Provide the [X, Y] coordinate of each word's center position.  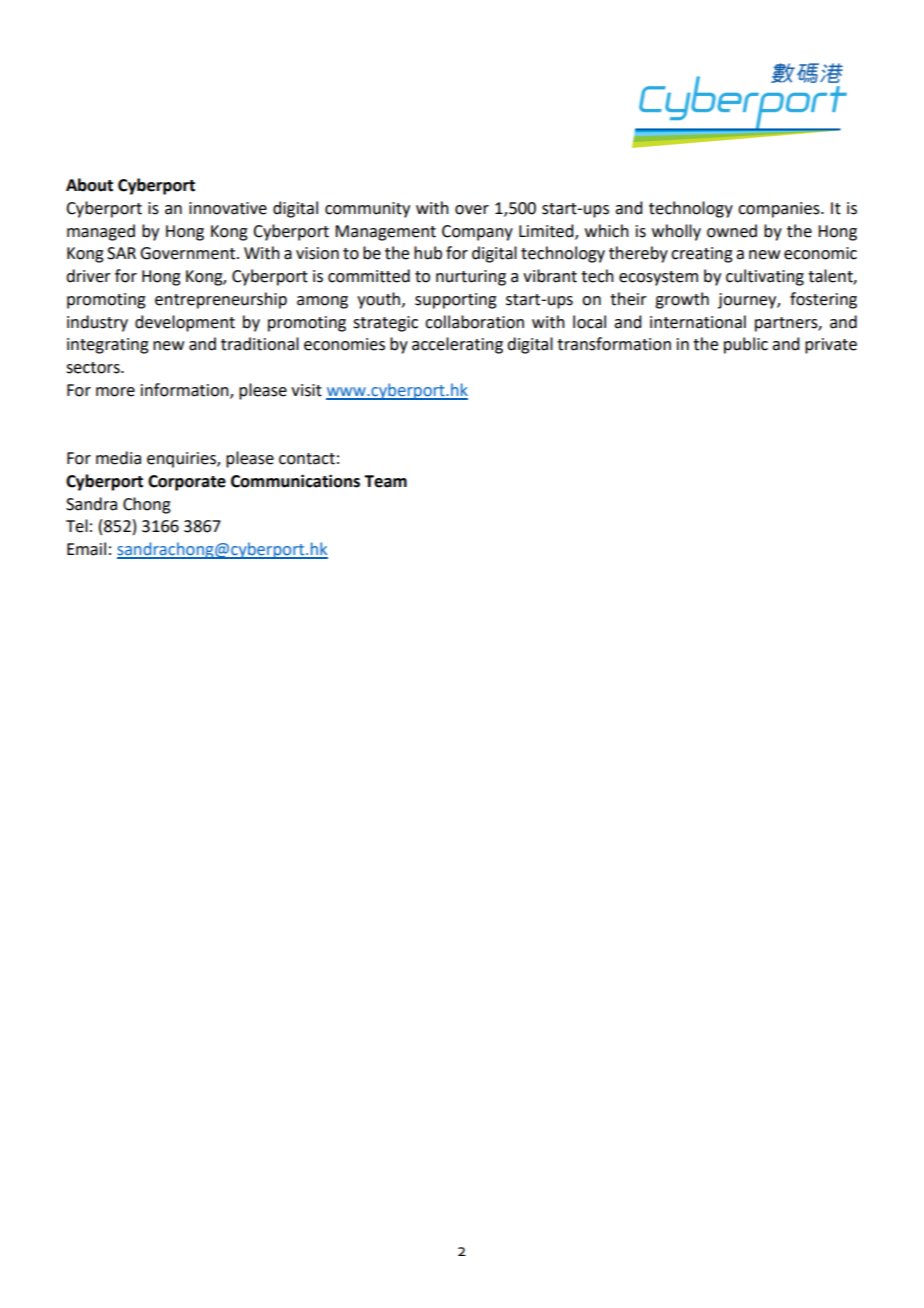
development [185, 323]
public [746, 345]
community [367, 210]
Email [86, 549]
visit [306, 390]
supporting [456, 301]
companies [780, 210]
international [698, 322]
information [186, 391]
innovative [228, 208]
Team [385, 481]
